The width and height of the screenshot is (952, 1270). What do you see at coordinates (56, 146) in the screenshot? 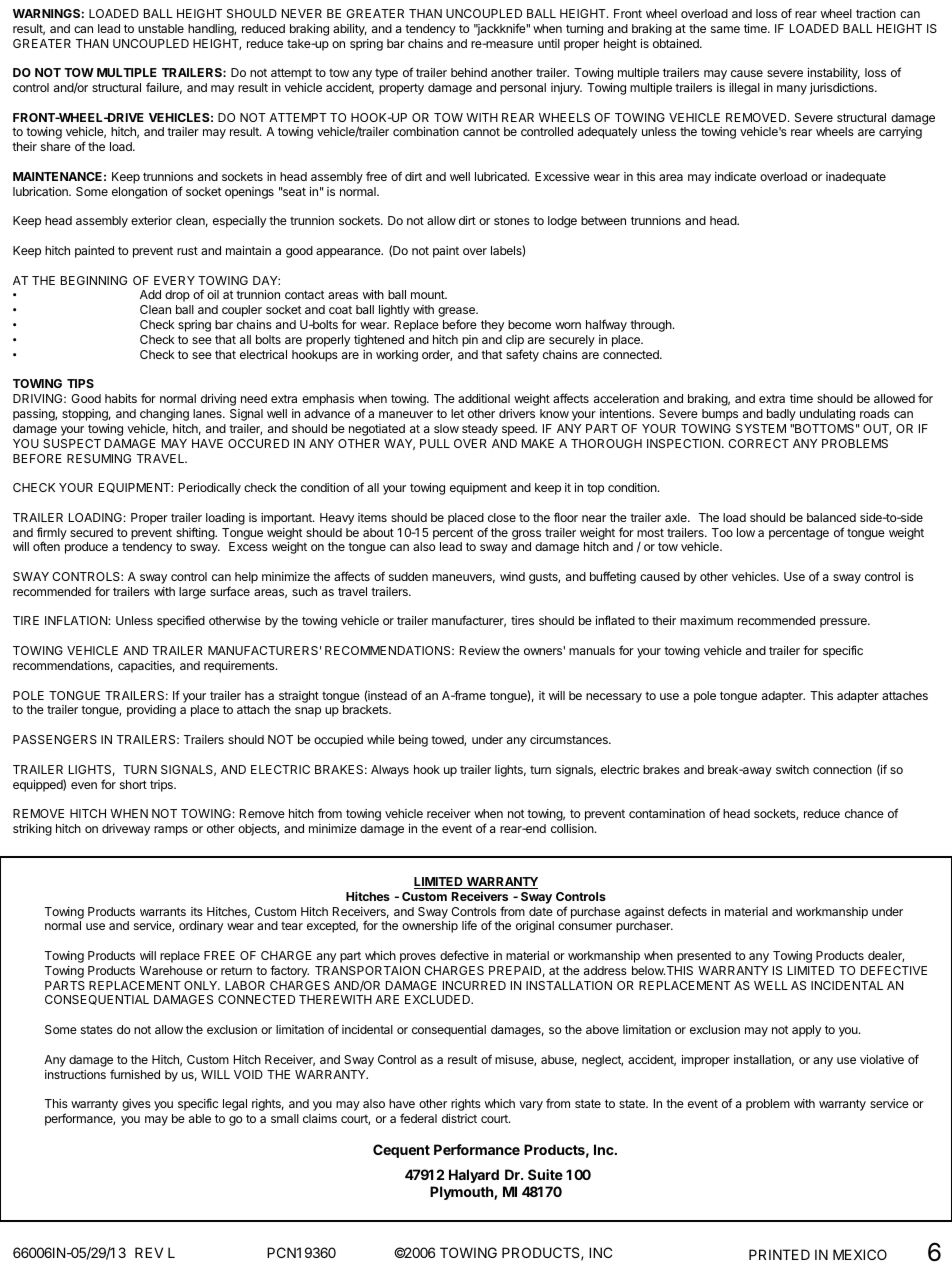
I see `share` at bounding box center [56, 146].
